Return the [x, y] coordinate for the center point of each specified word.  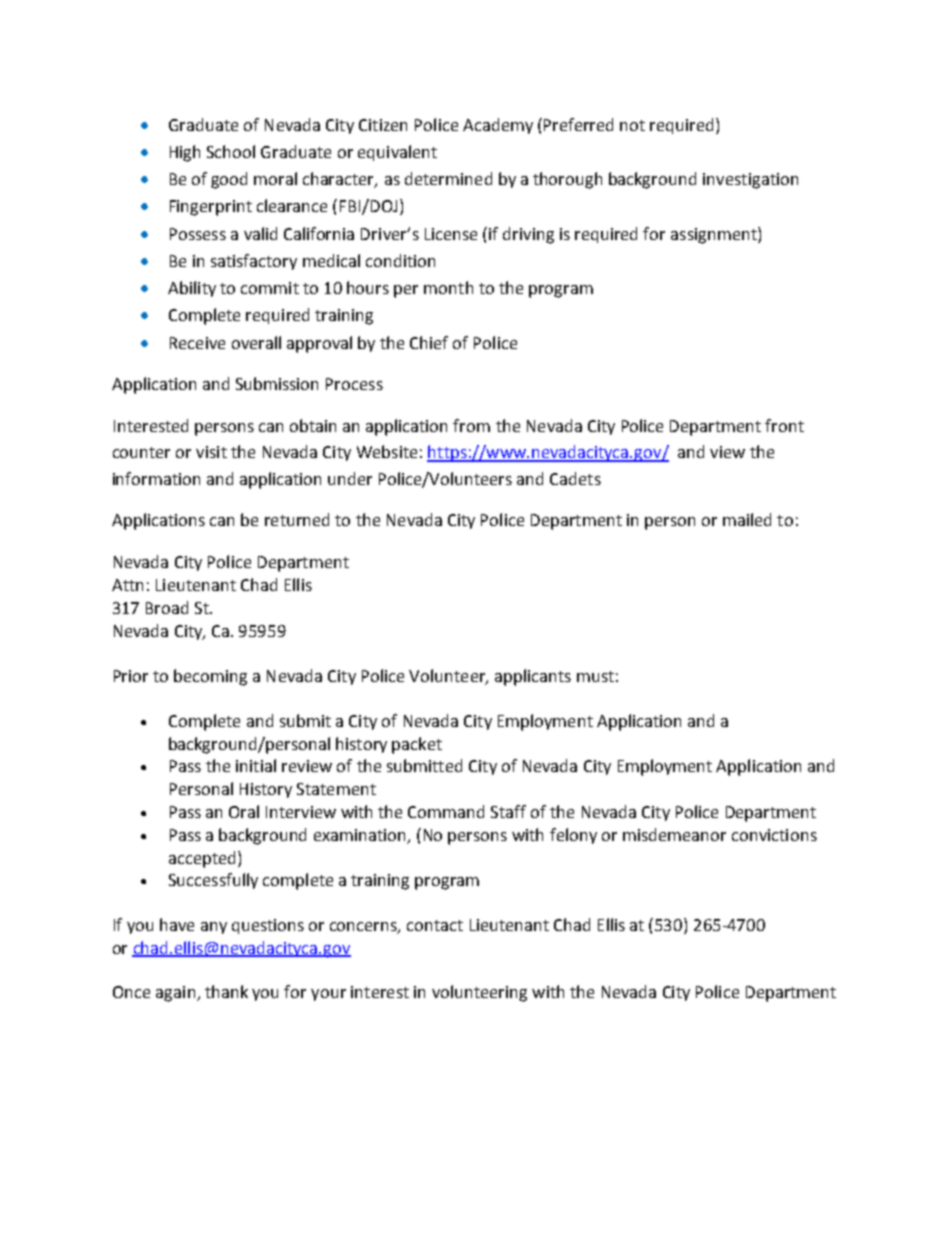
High [185, 153]
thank [226, 991]
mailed [747, 519]
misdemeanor [674, 834]
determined [448, 178]
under [350, 478]
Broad [167, 607]
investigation [750, 181]
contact [435, 925]
